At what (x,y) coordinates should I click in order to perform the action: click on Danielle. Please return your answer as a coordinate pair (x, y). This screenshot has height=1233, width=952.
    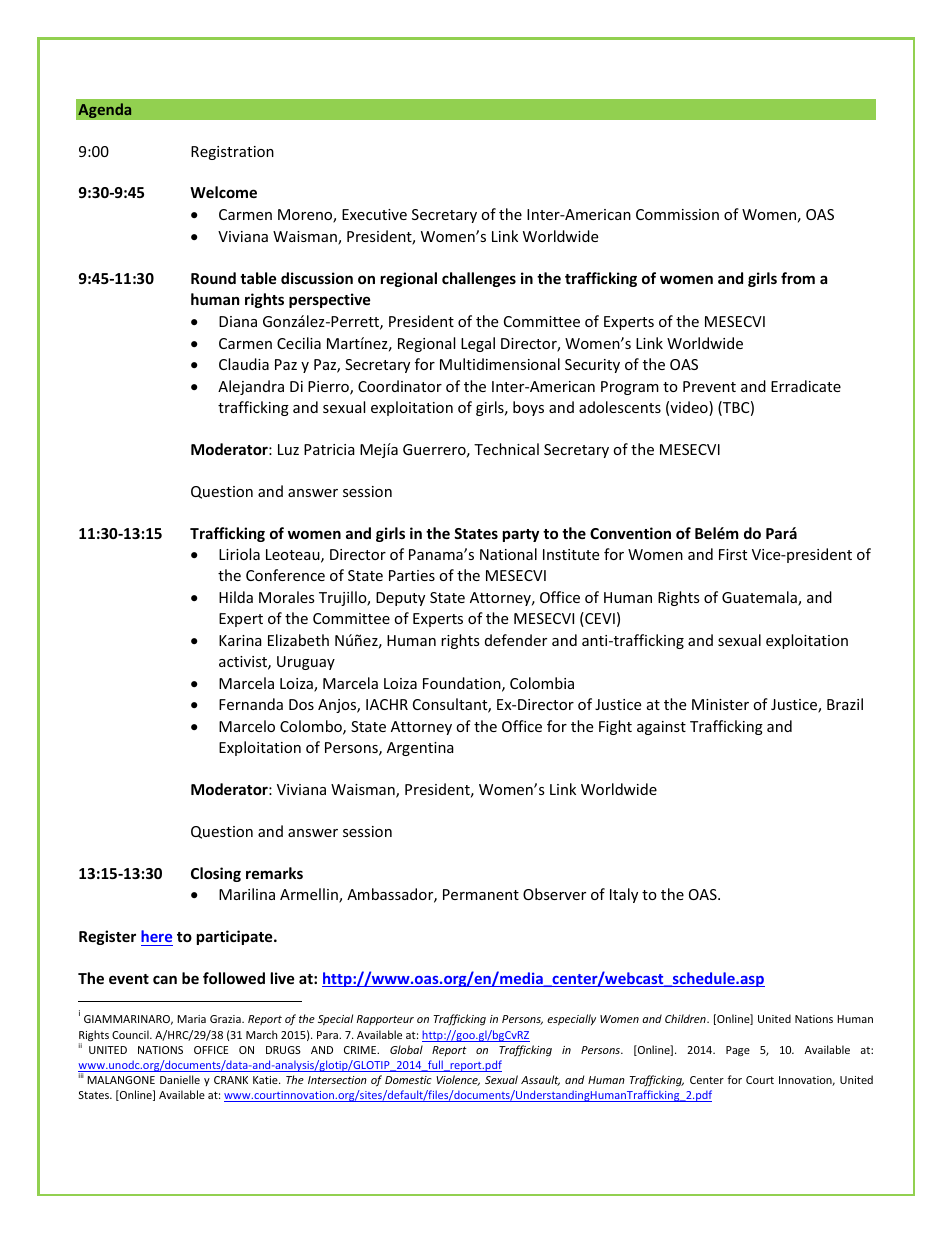
    Looking at the image, I should click on (180, 1079).
